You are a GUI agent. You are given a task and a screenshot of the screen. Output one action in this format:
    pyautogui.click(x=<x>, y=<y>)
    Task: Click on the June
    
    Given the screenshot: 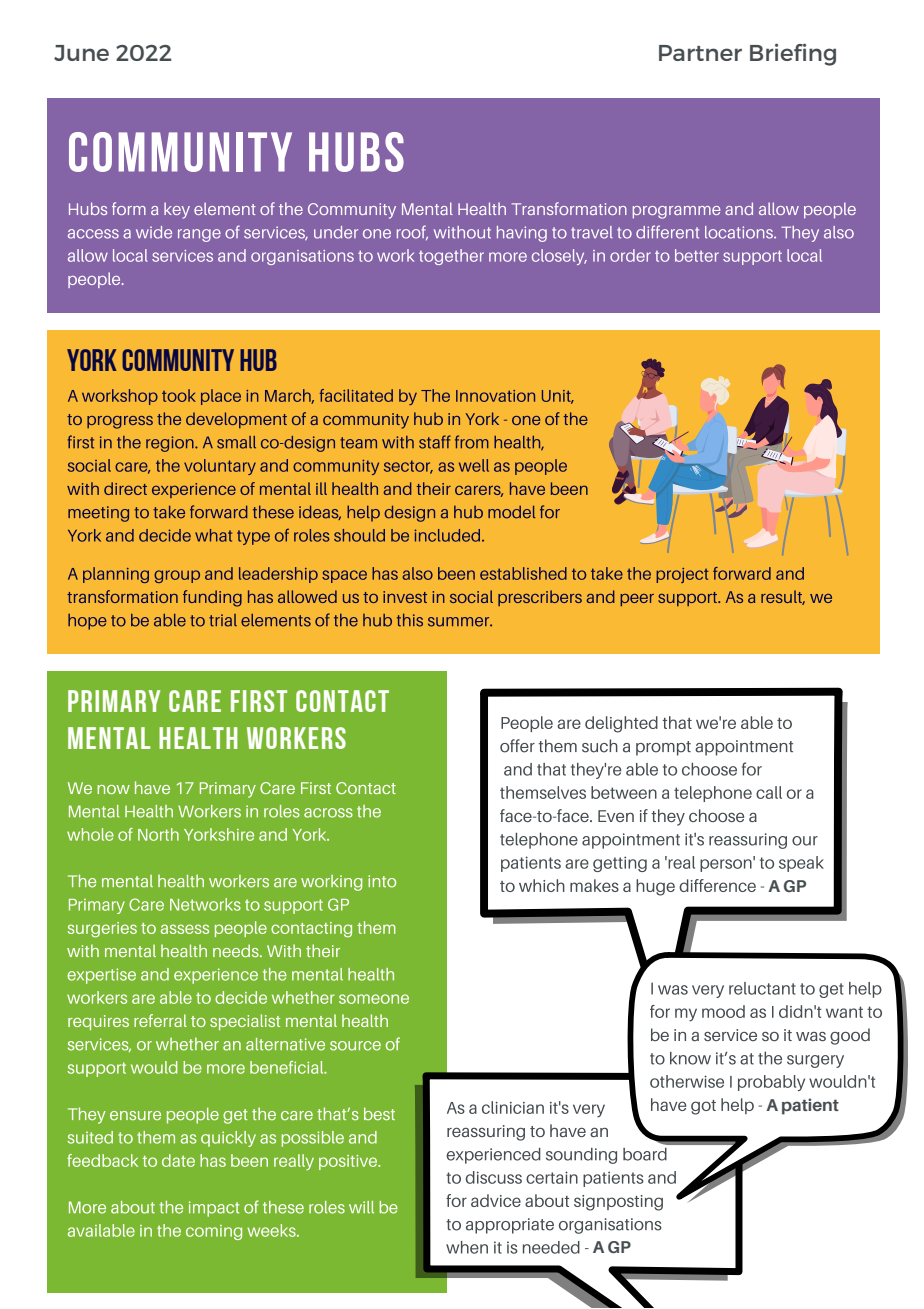 What is the action you would take?
    pyautogui.click(x=81, y=53)
